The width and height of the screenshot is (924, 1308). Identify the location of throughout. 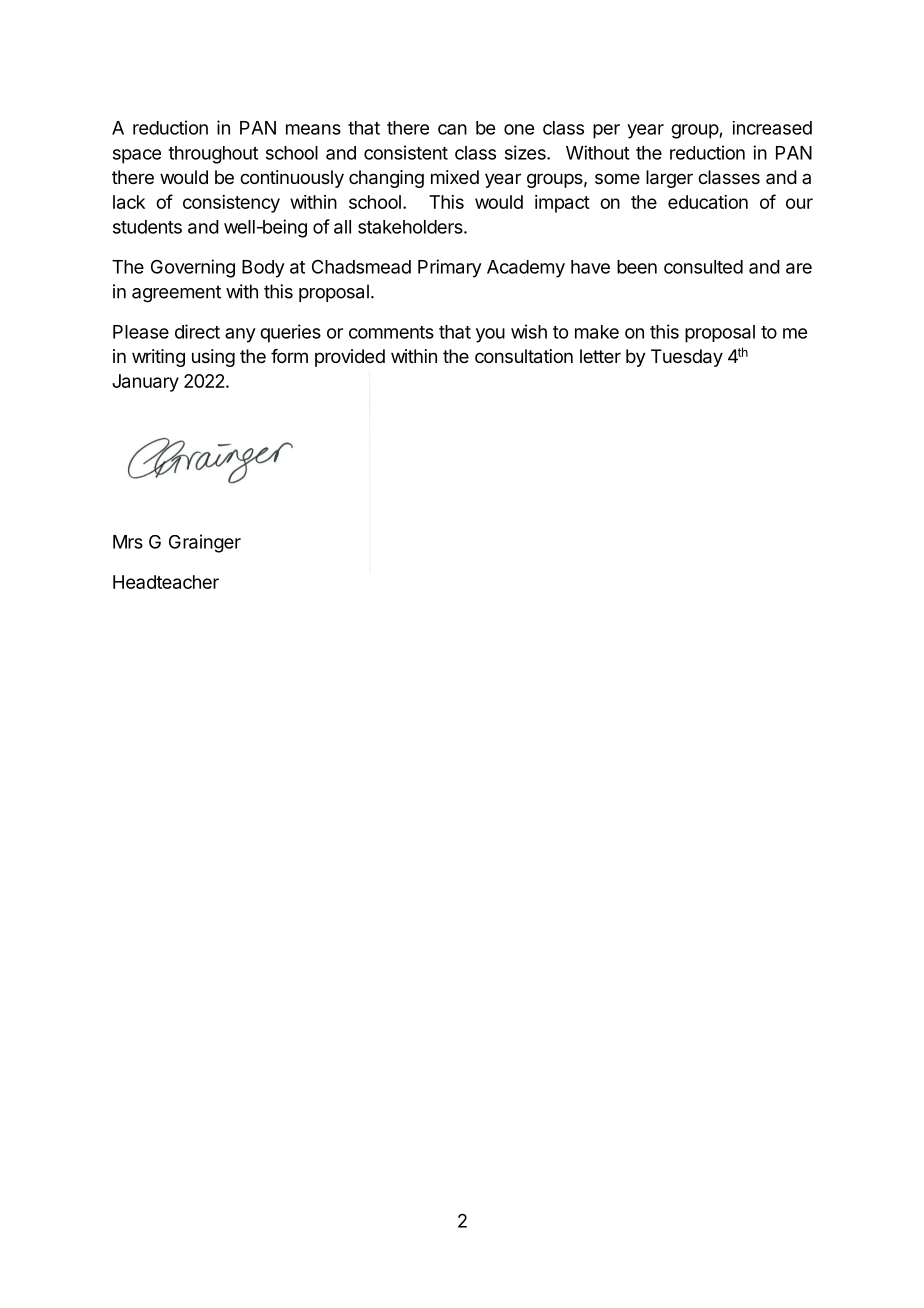
(213, 155).
